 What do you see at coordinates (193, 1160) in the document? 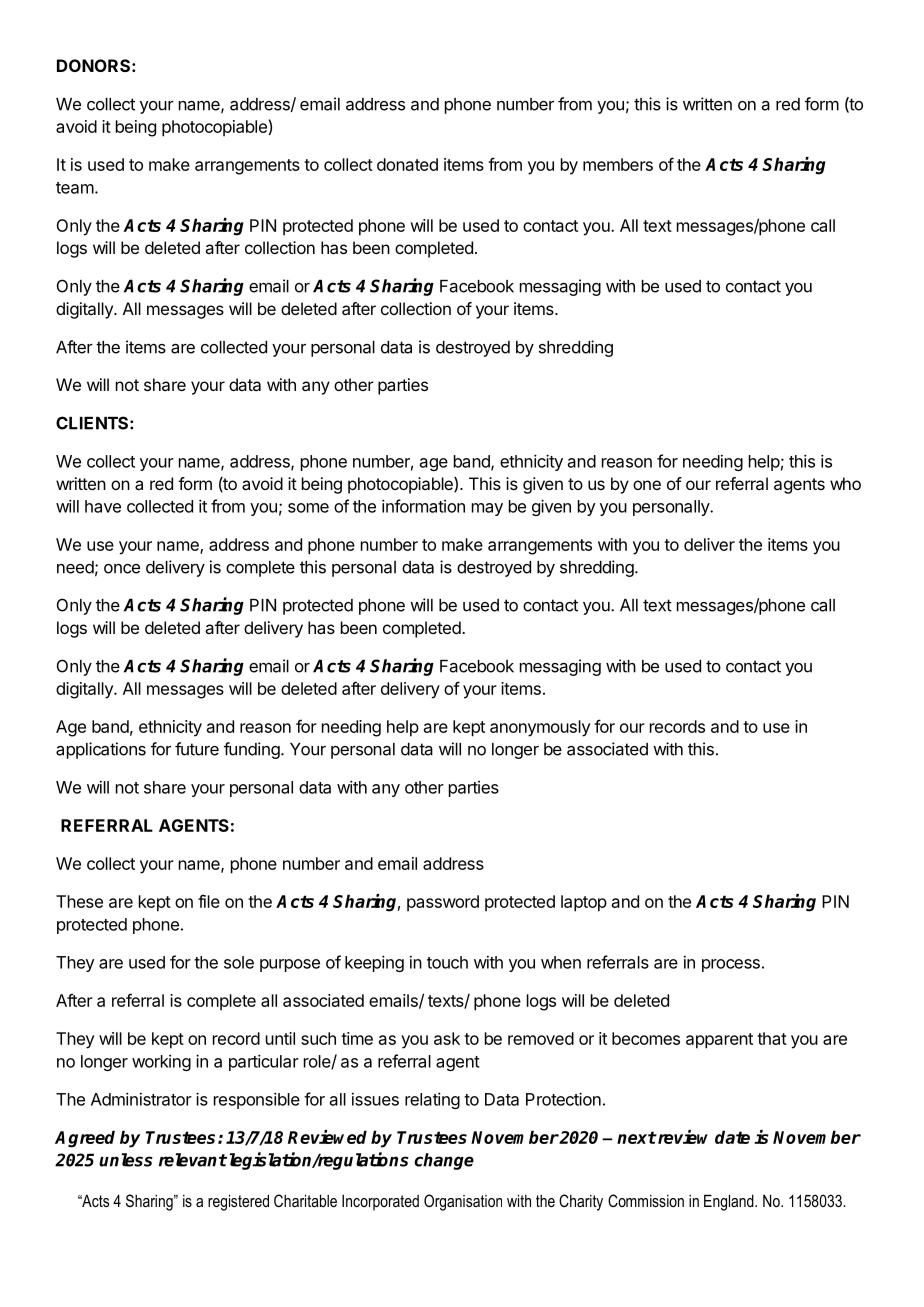
I see `relevant` at bounding box center [193, 1160].
